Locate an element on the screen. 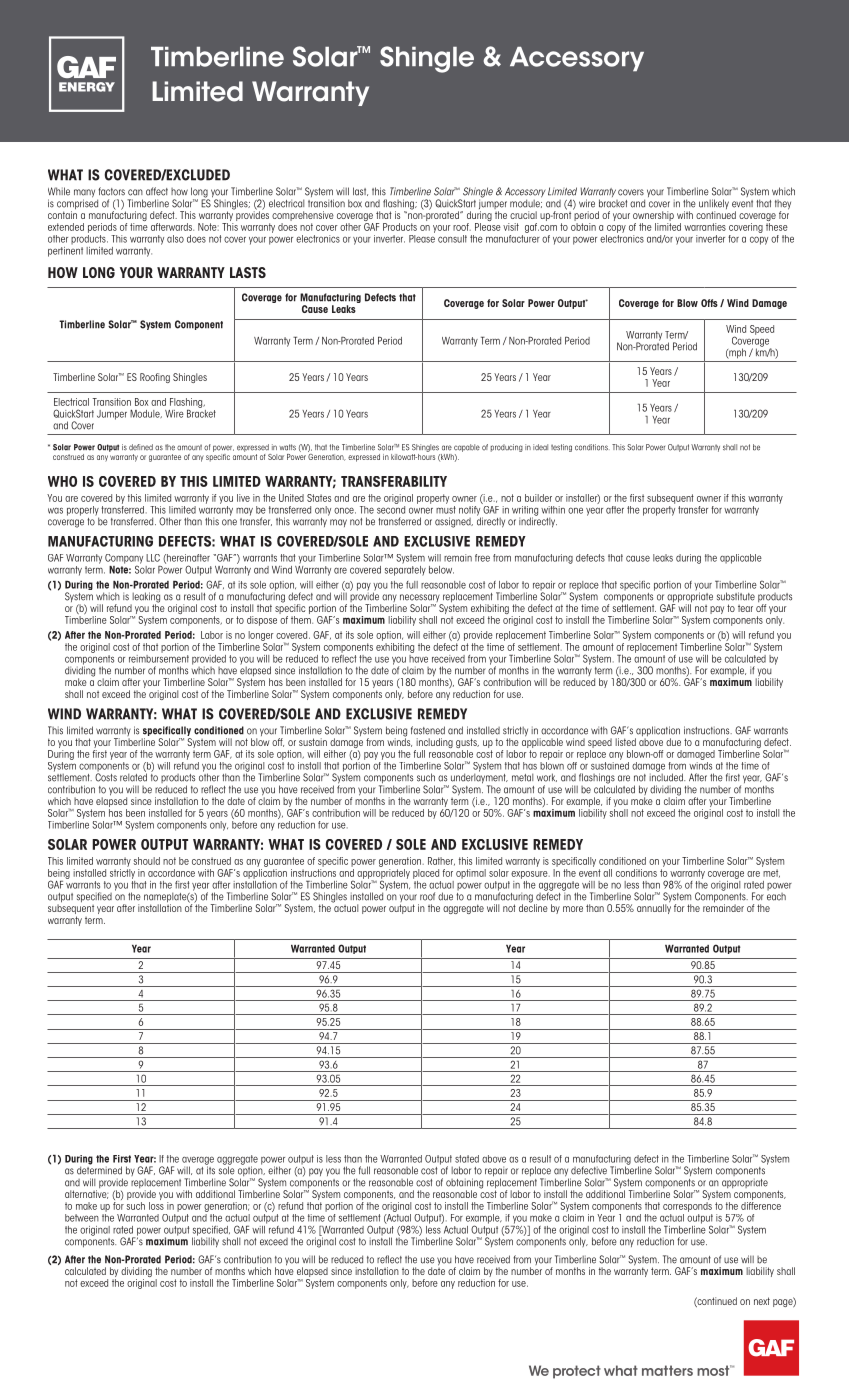 This screenshot has width=849, height=1400. between is located at coordinates (82, 1218).
